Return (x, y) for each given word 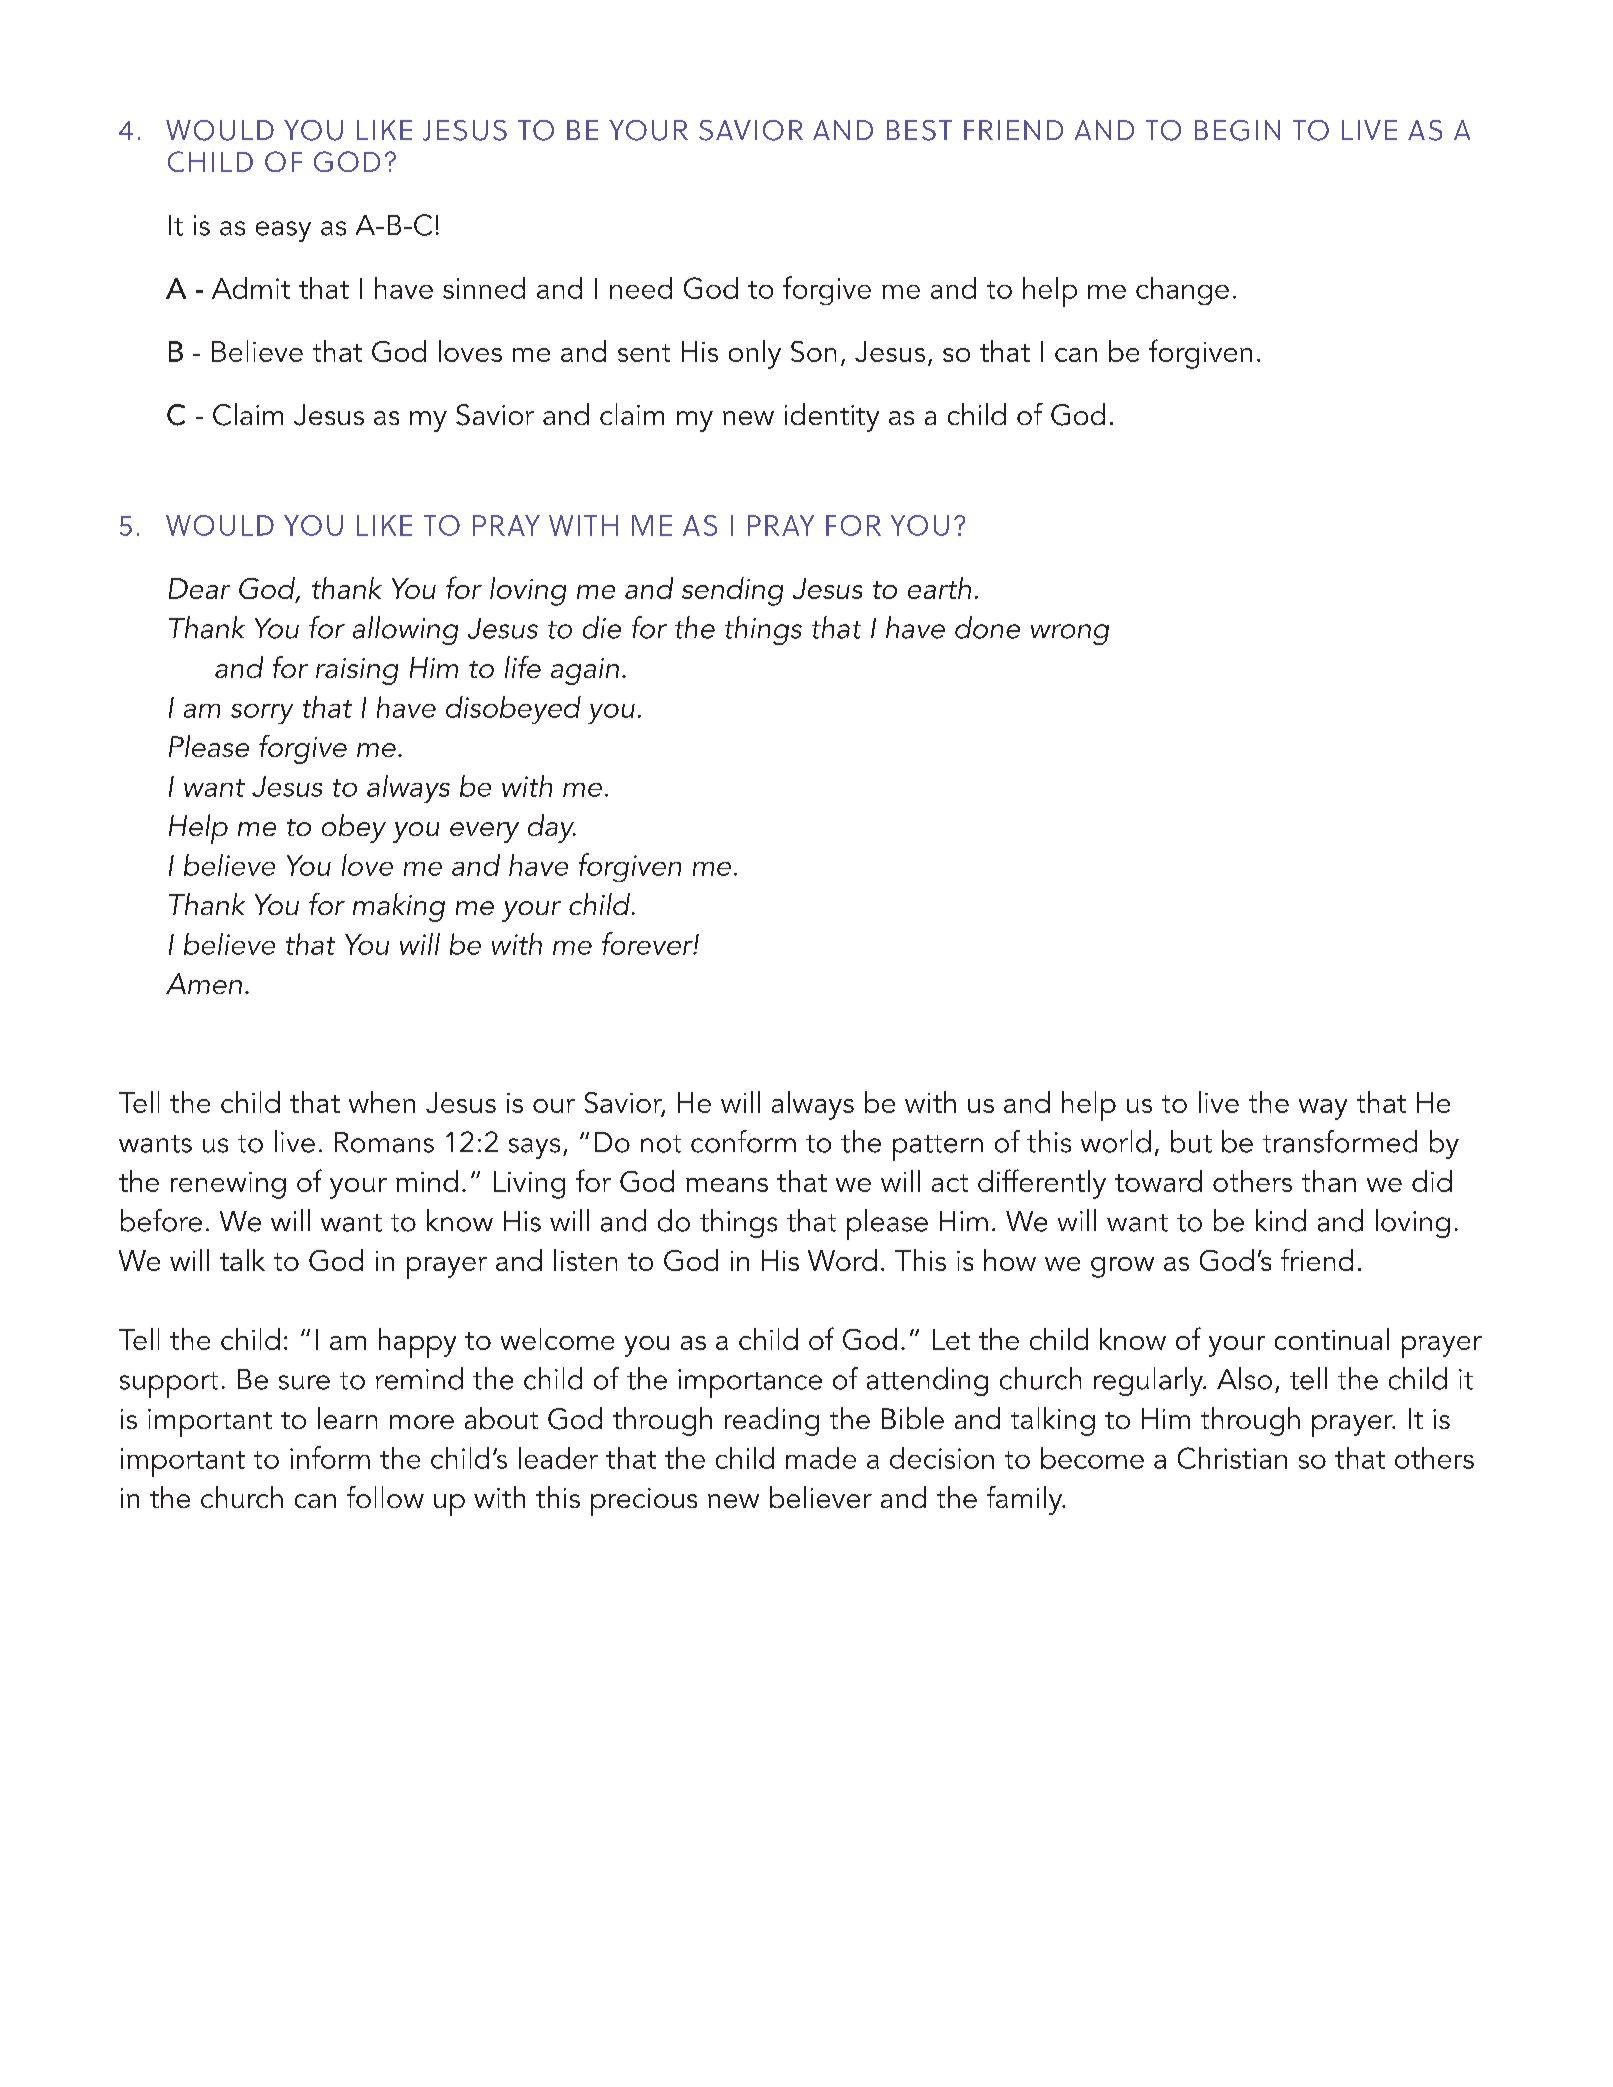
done (987, 627)
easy (283, 231)
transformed (1340, 1141)
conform (743, 1141)
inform (330, 1457)
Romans (384, 1142)
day (552, 828)
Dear (199, 588)
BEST (919, 130)
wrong (1070, 634)
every (484, 832)
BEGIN (1237, 130)
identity (832, 417)
